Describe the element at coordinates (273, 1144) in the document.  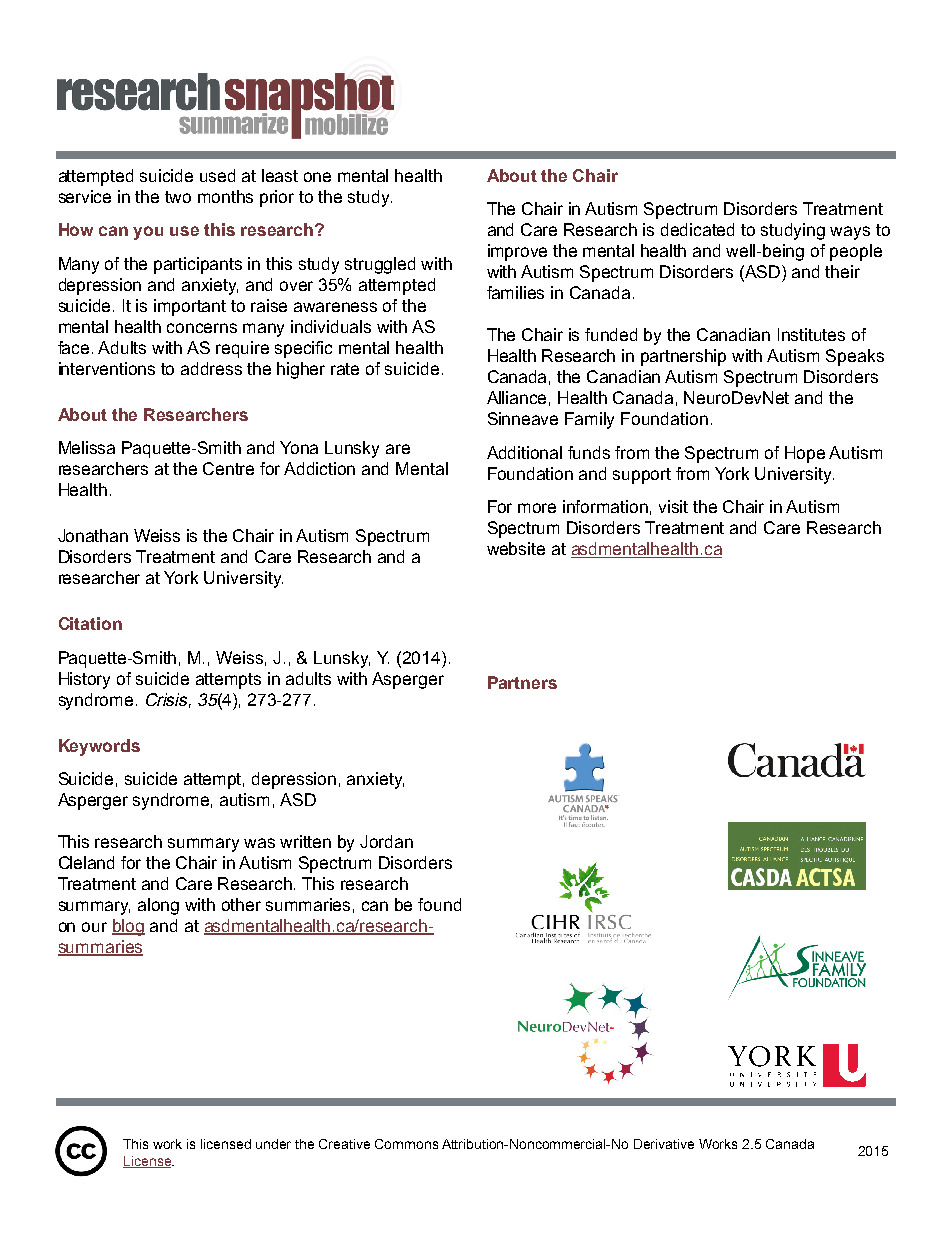
I see `under` at that location.
